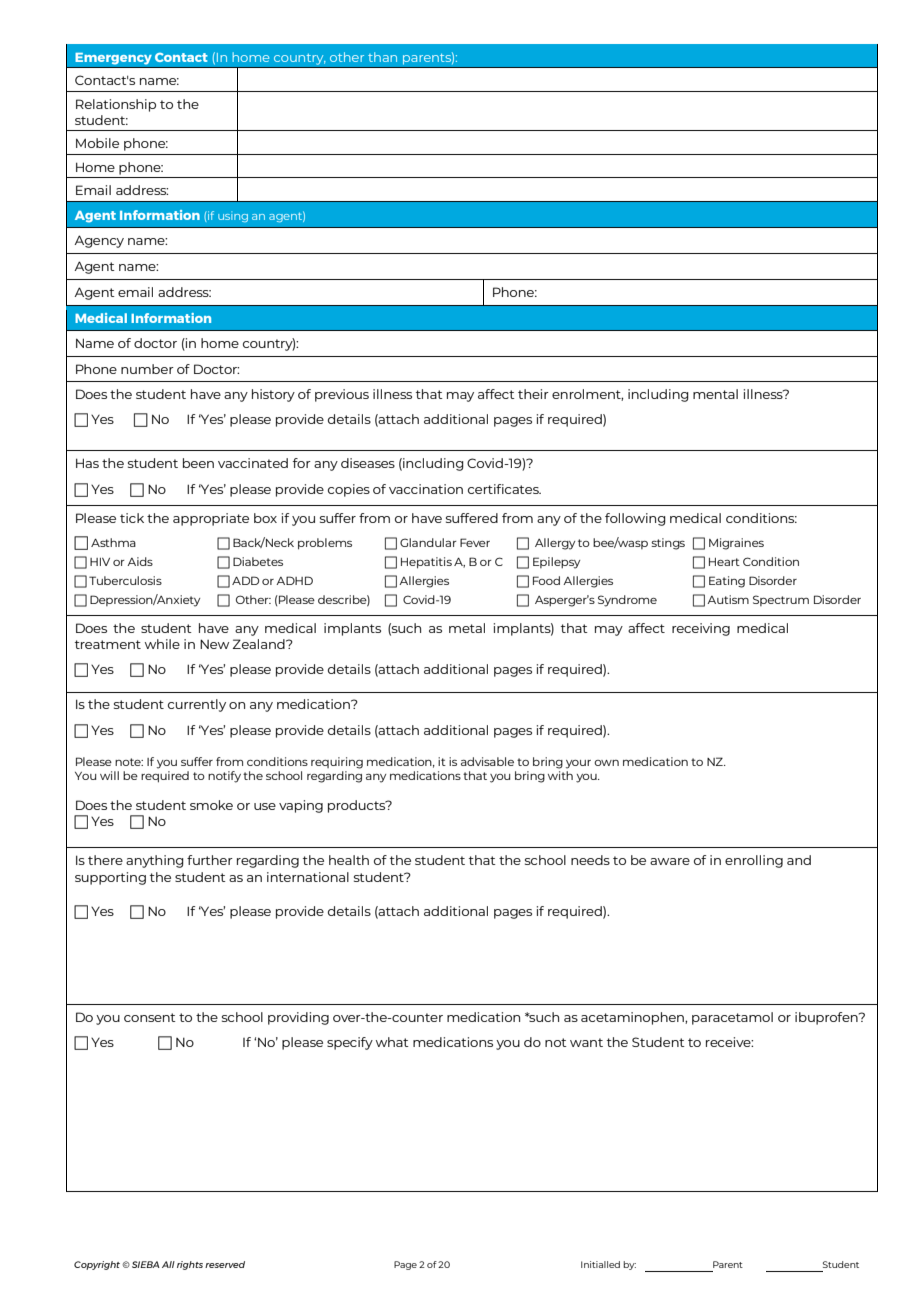 The image size is (924, 1308). I want to click on metal, so click(467, 628).
